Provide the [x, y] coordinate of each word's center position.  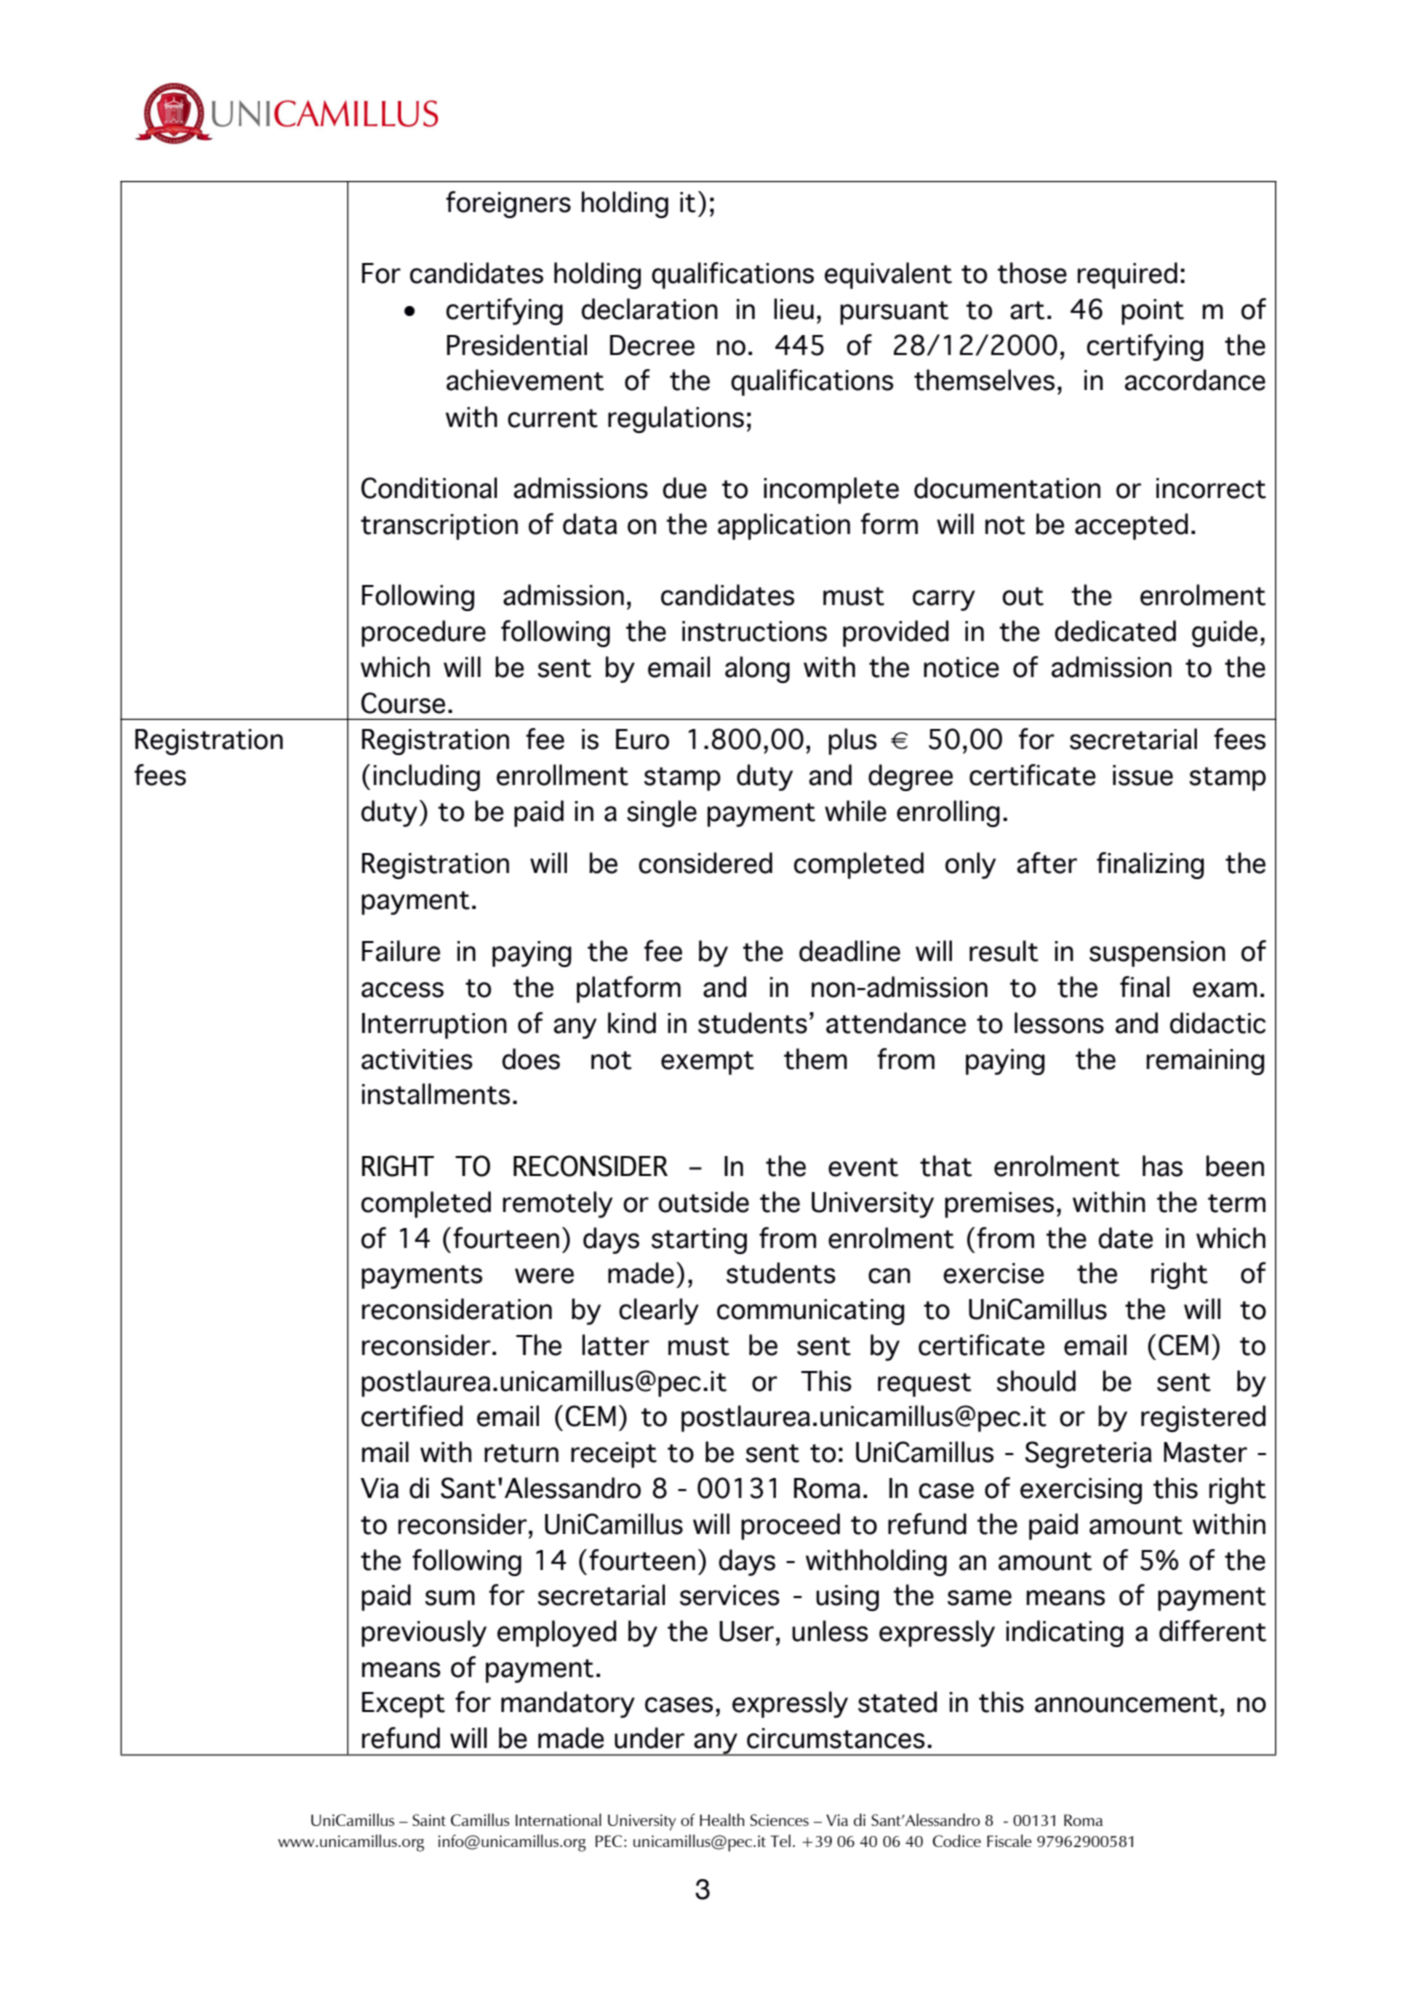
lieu [794, 309]
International [558, 1819]
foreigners [508, 204]
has [1162, 1166]
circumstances [836, 1738]
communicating [810, 1312]
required [1127, 275]
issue [1143, 775]
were [544, 1276]
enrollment [562, 775]
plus [853, 741]
